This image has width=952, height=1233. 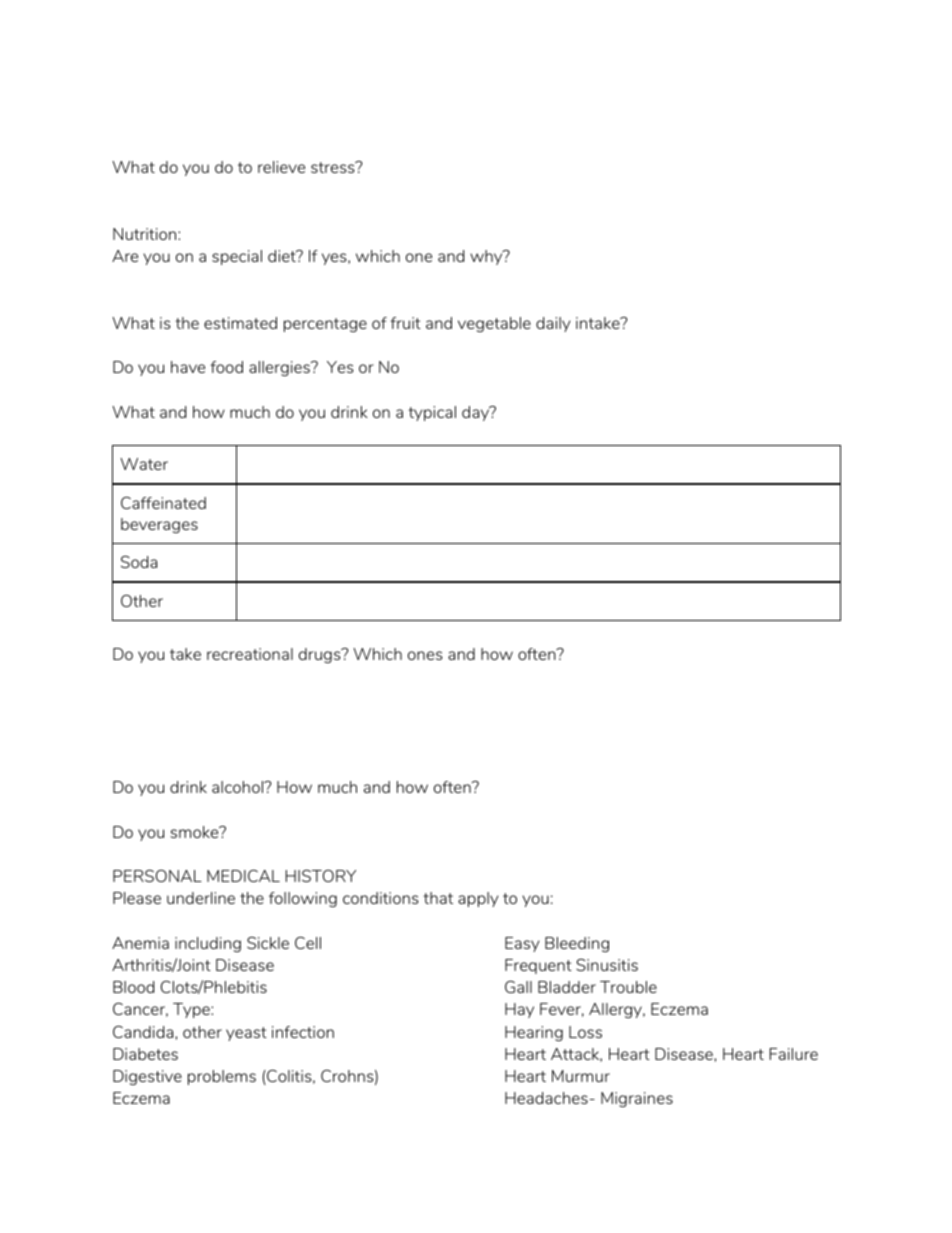 What do you see at coordinates (163, 503) in the image?
I see `Caffeinated` at bounding box center [163, 503].
